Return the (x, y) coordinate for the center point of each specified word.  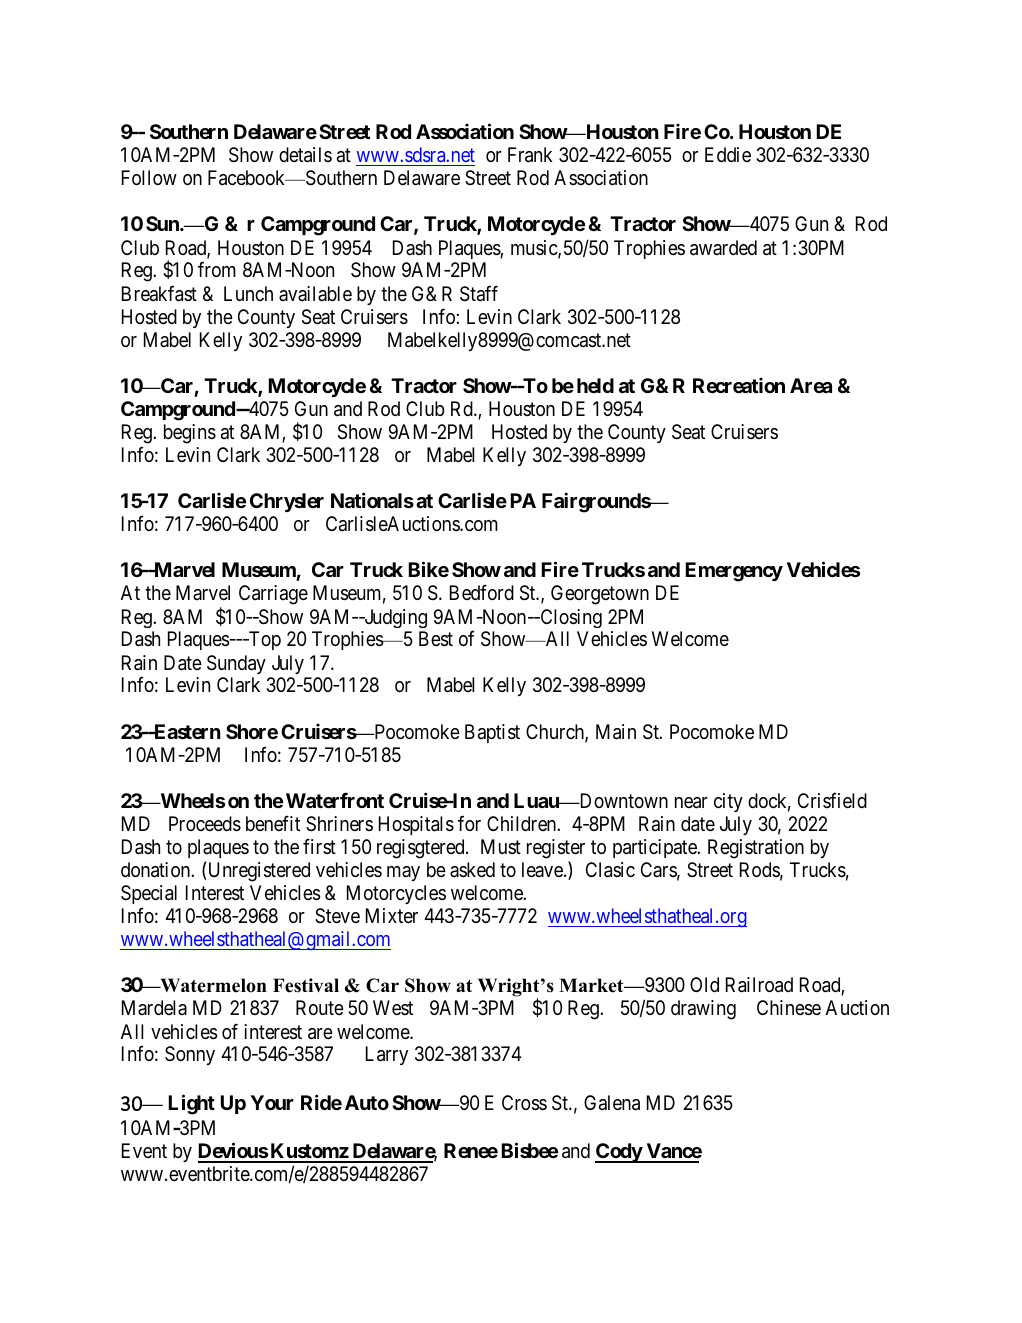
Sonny (190, 1055)
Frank (530, 155)
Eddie (728, 154)
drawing (703, 1010)
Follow (149, 177)
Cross (524, 1103)
